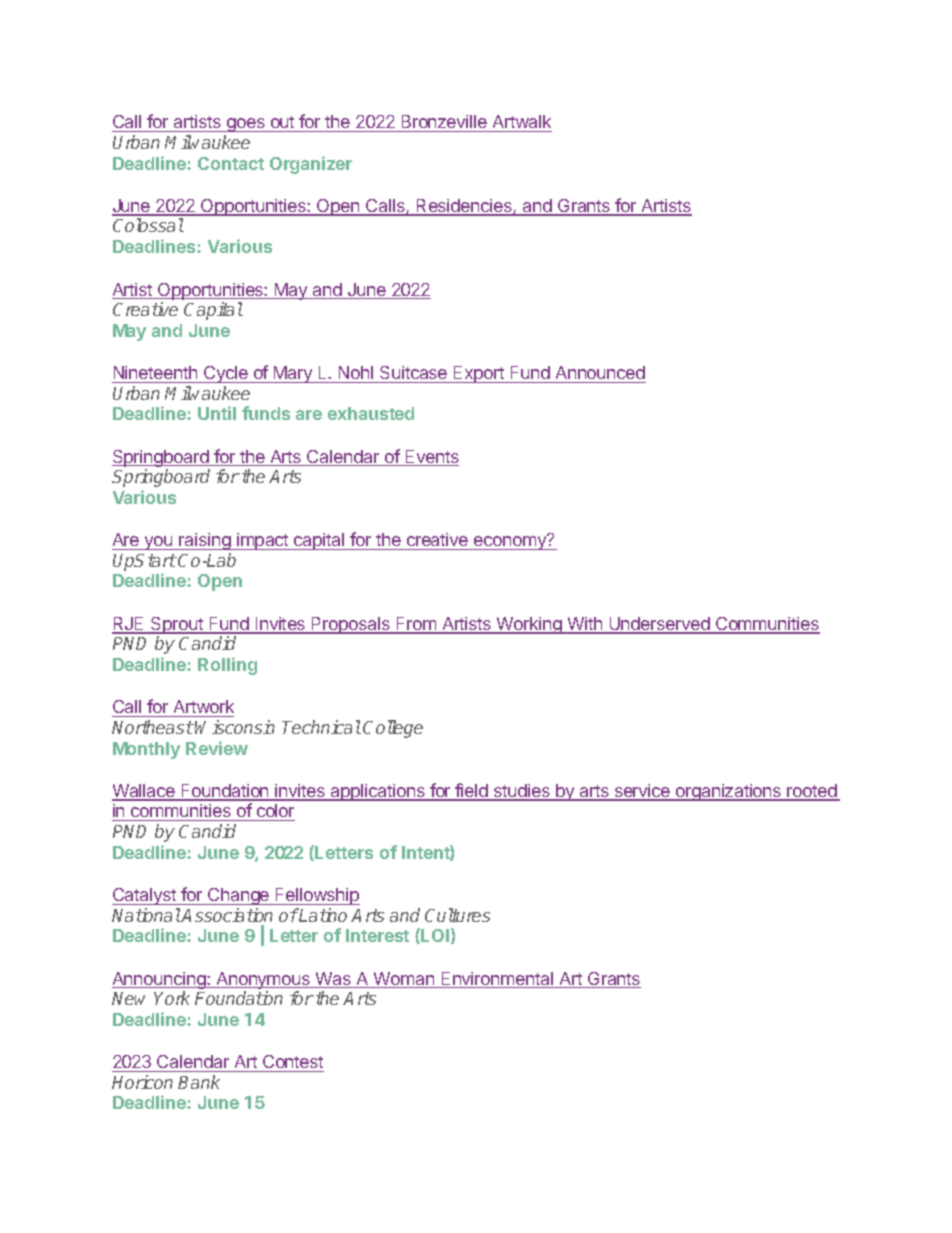 Image resolution: width=952 pixels, height=1233 pixels. Describe the element at coordinates (497, 980) in the image. I see `Environmental` at that location.
